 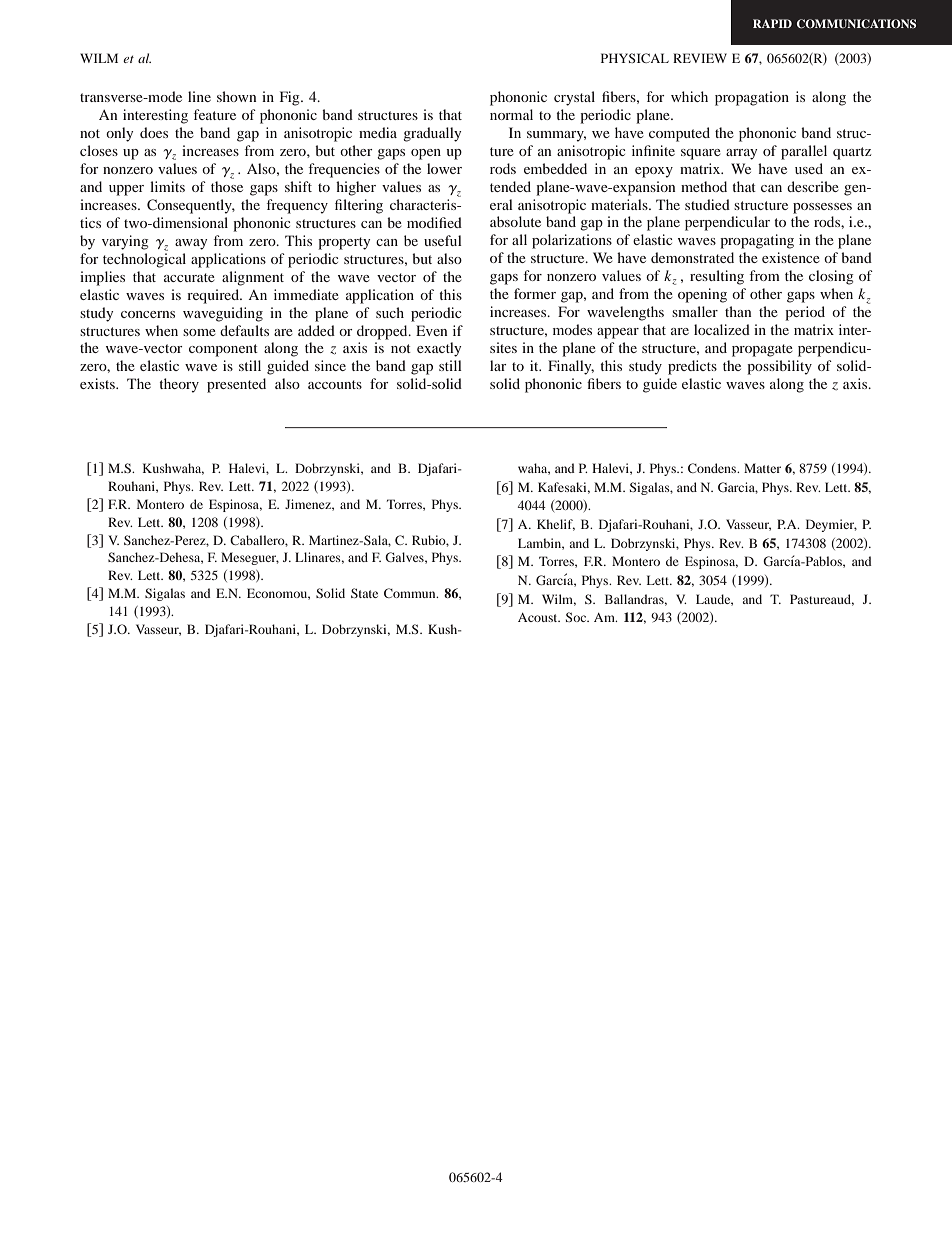 I want to click on possibility, so click(x=779, y=367).
